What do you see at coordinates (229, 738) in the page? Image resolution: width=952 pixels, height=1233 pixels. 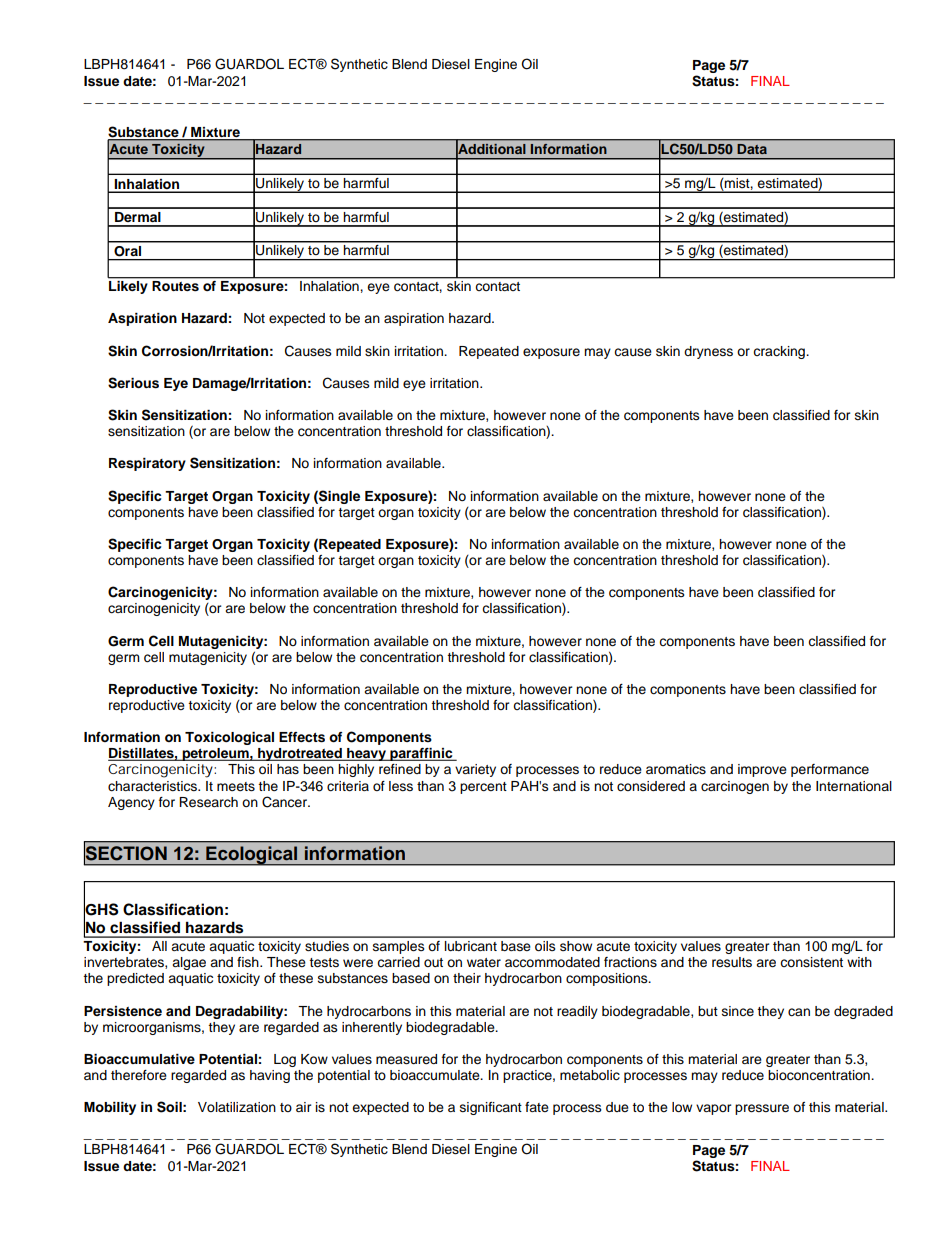 I see `Toxicological` at bounding box center [229, 738].
